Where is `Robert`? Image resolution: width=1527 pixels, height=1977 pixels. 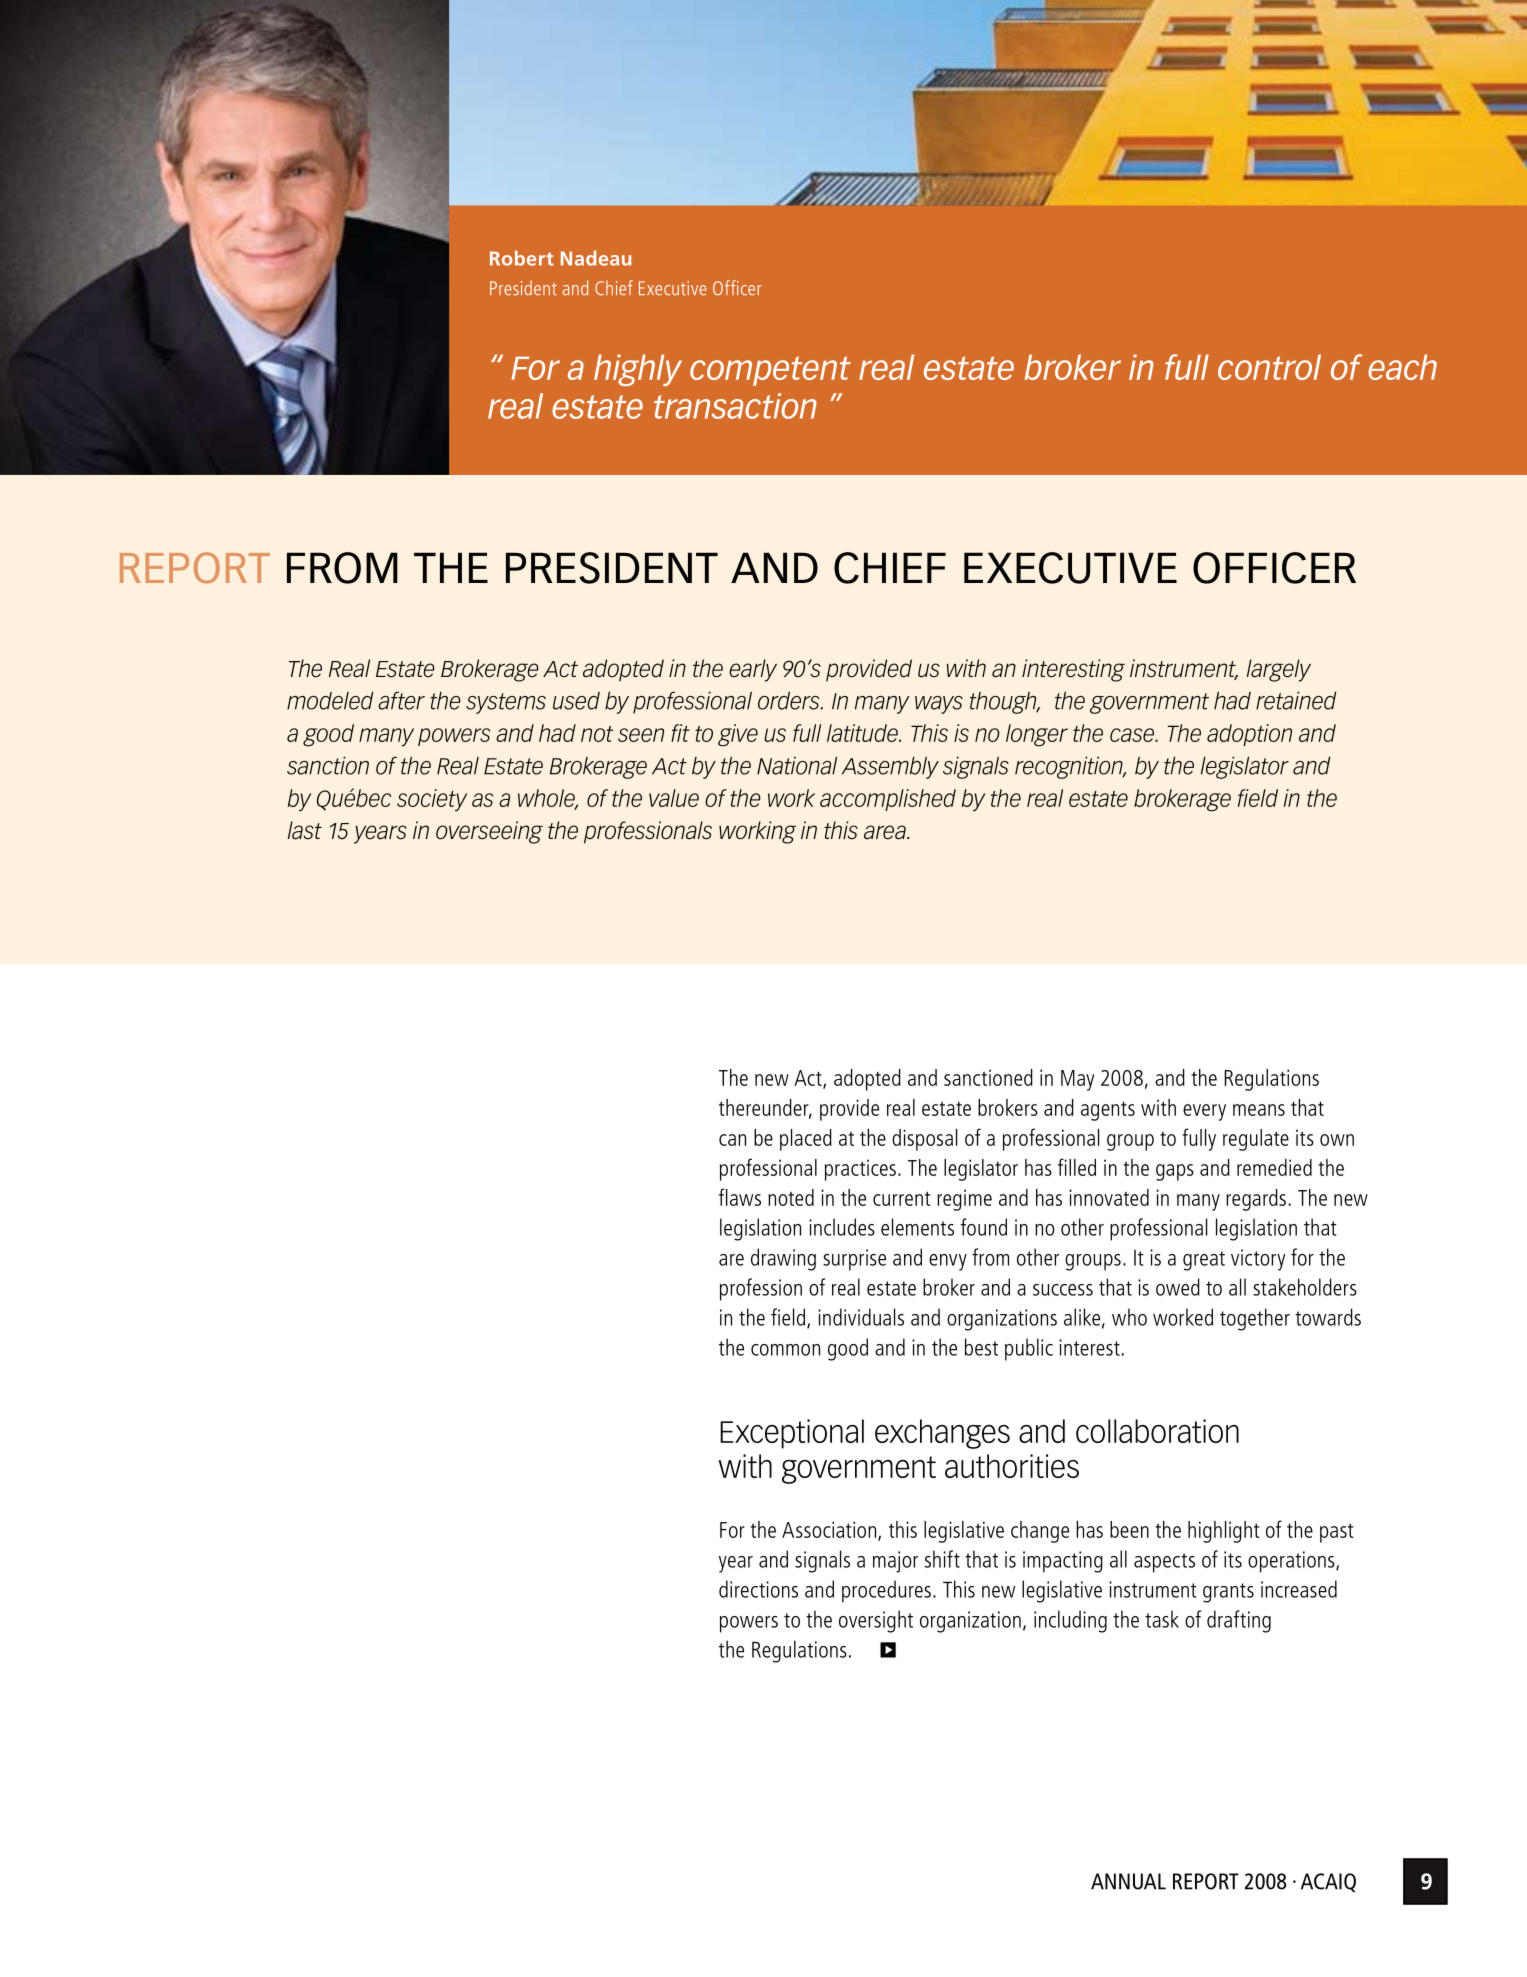
Robert is located at coordinates (522, 258).
